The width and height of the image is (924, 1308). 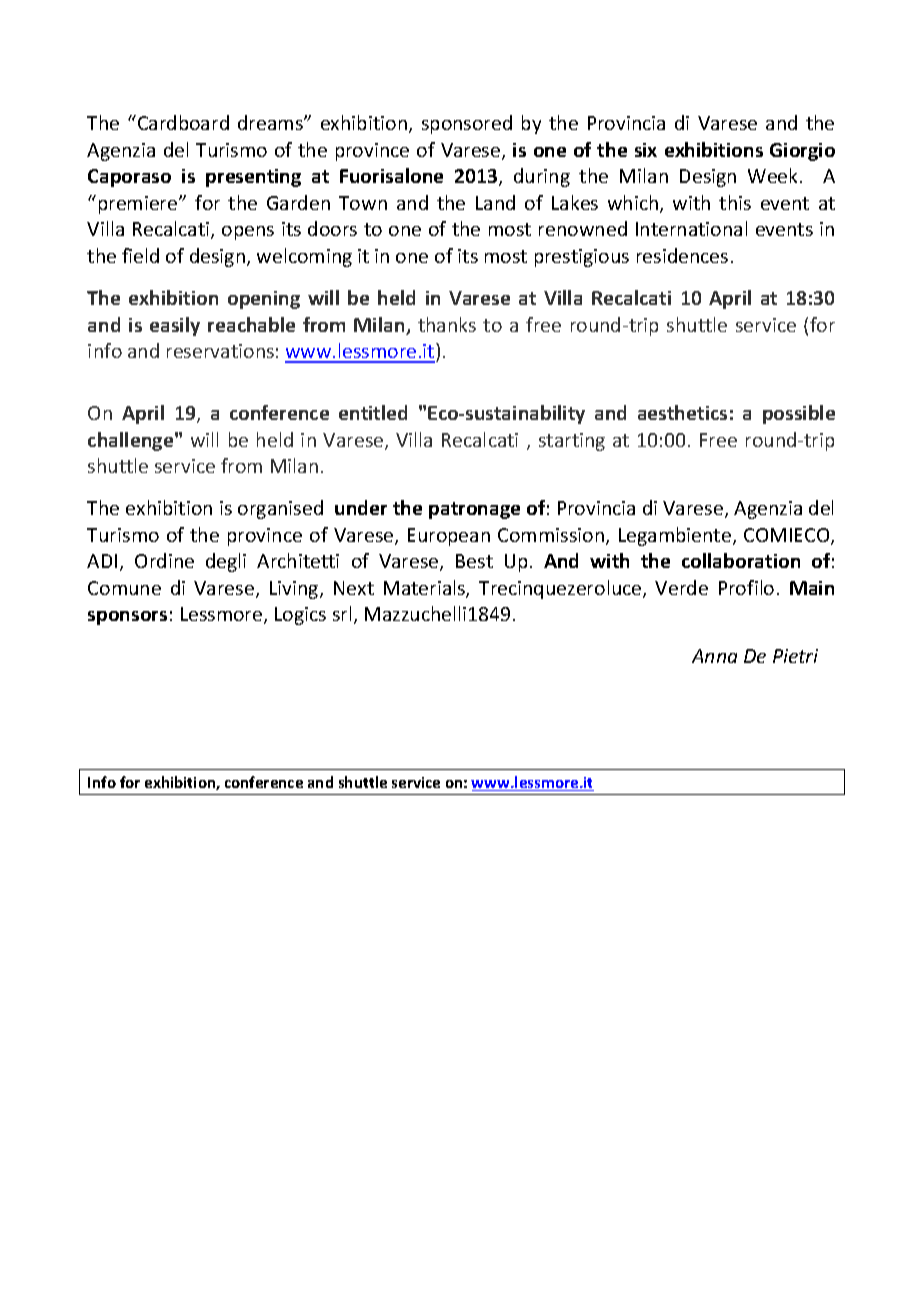 What do you see at coordinates (127, 618) in the image?
I see `sponsors` at bounding box center [127, 618].
